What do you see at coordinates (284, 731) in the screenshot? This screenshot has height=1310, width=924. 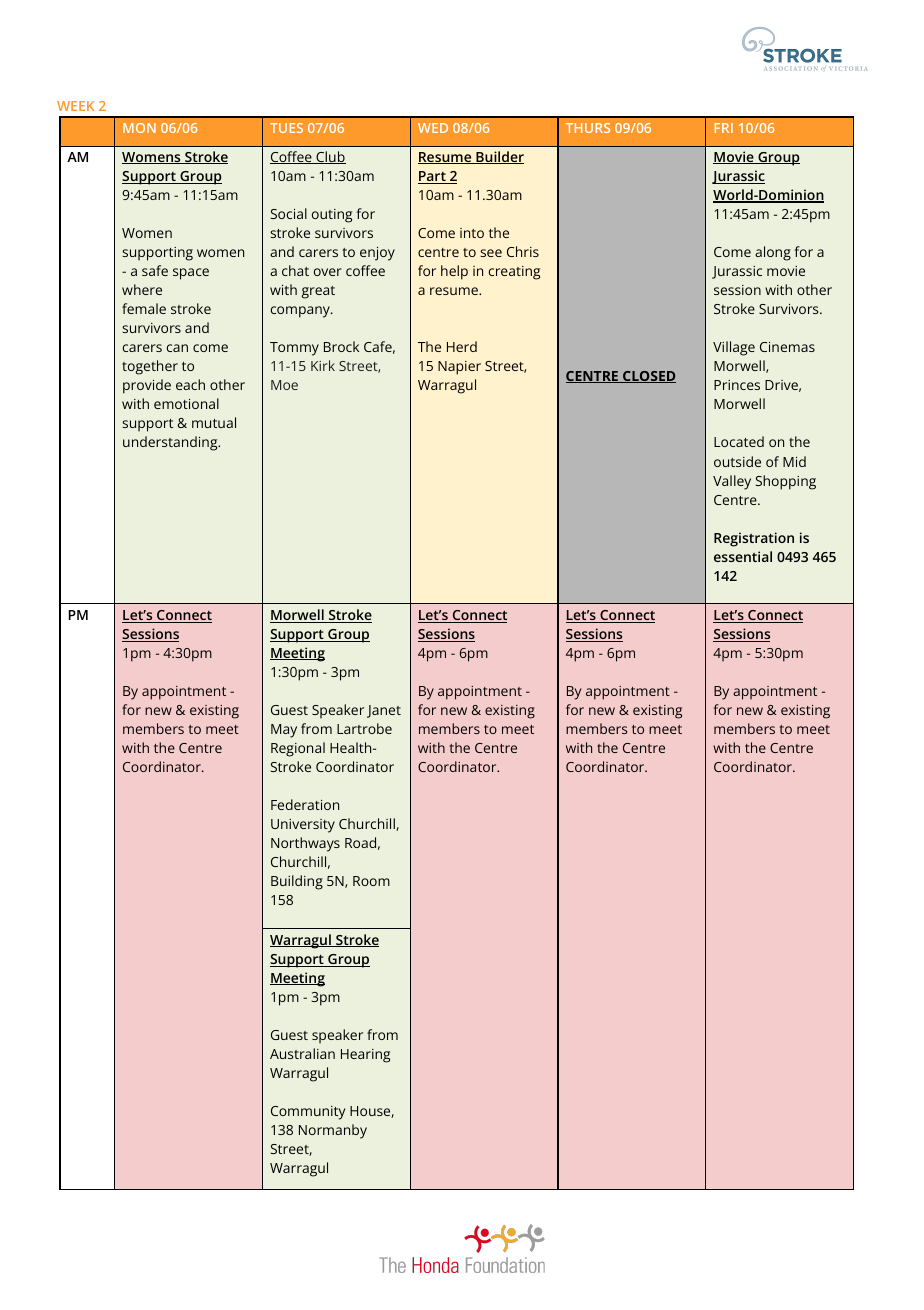 I see `May` at bounding box center [284, 731].
